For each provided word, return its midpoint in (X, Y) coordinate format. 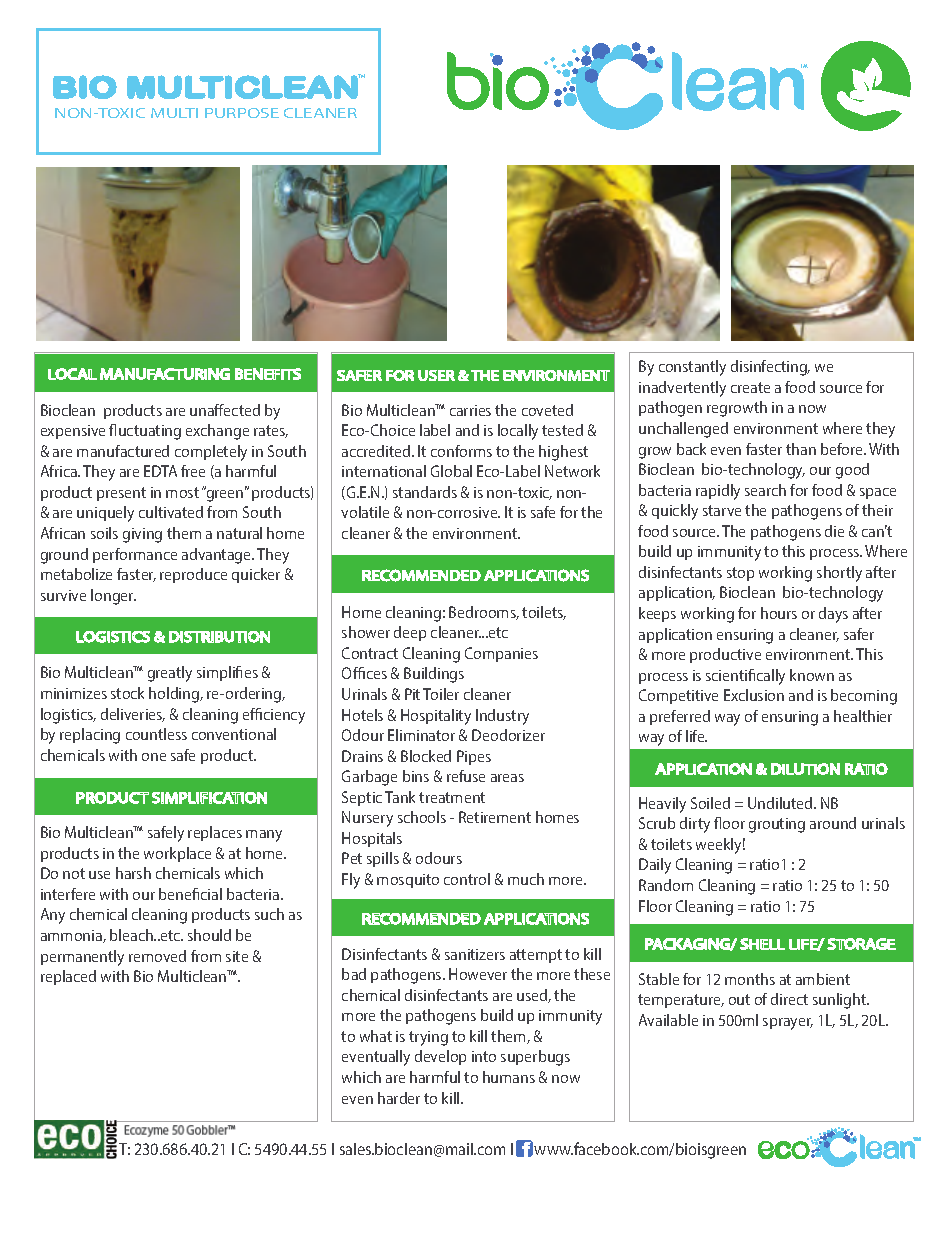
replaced (68, 977)
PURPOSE (242, 113)
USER (436, 375)
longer (113, 597)
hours (779, 613)
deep (410, 633)
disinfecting (770, 368)
